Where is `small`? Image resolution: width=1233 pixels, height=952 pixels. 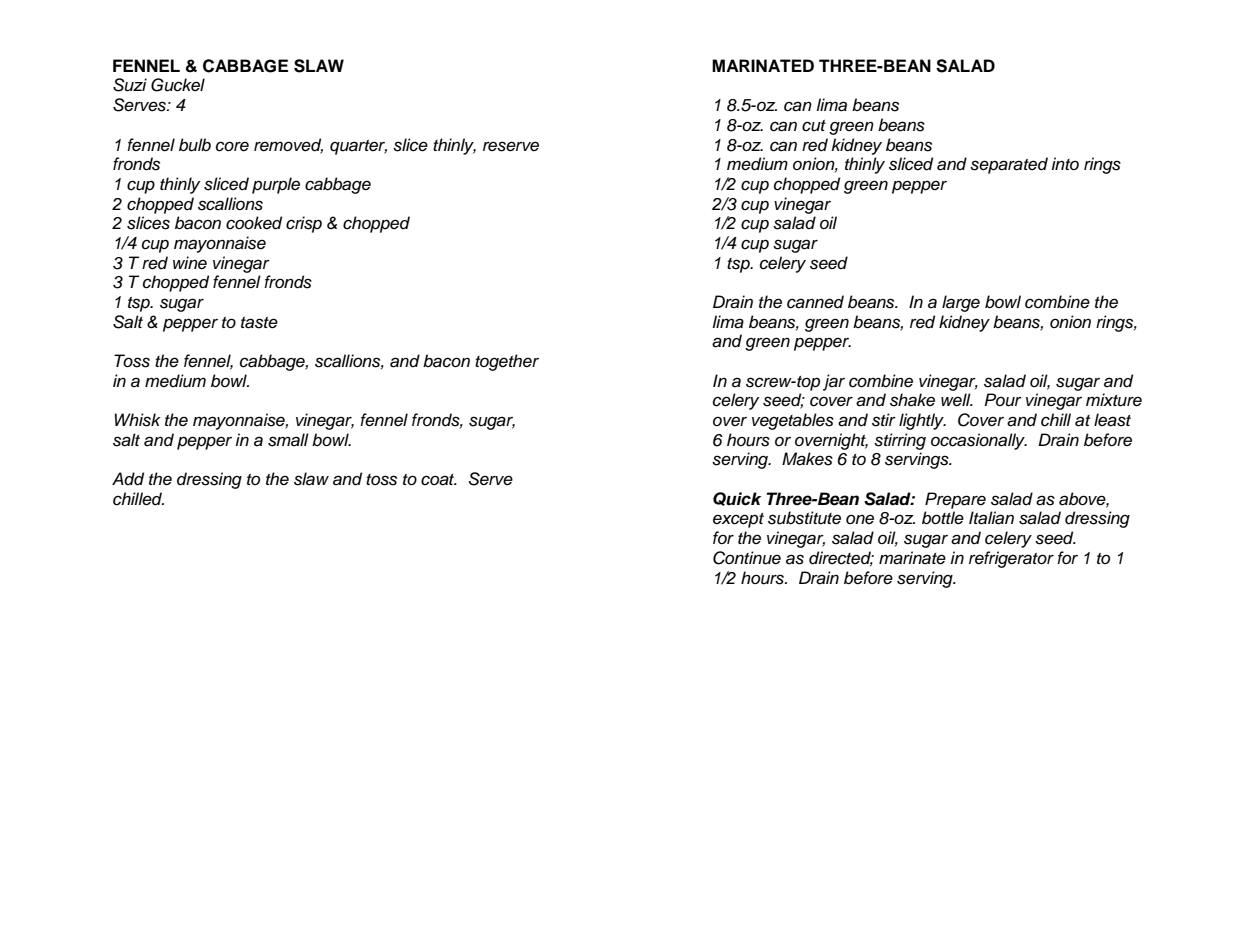 small is located at coordinates (288, 440).
